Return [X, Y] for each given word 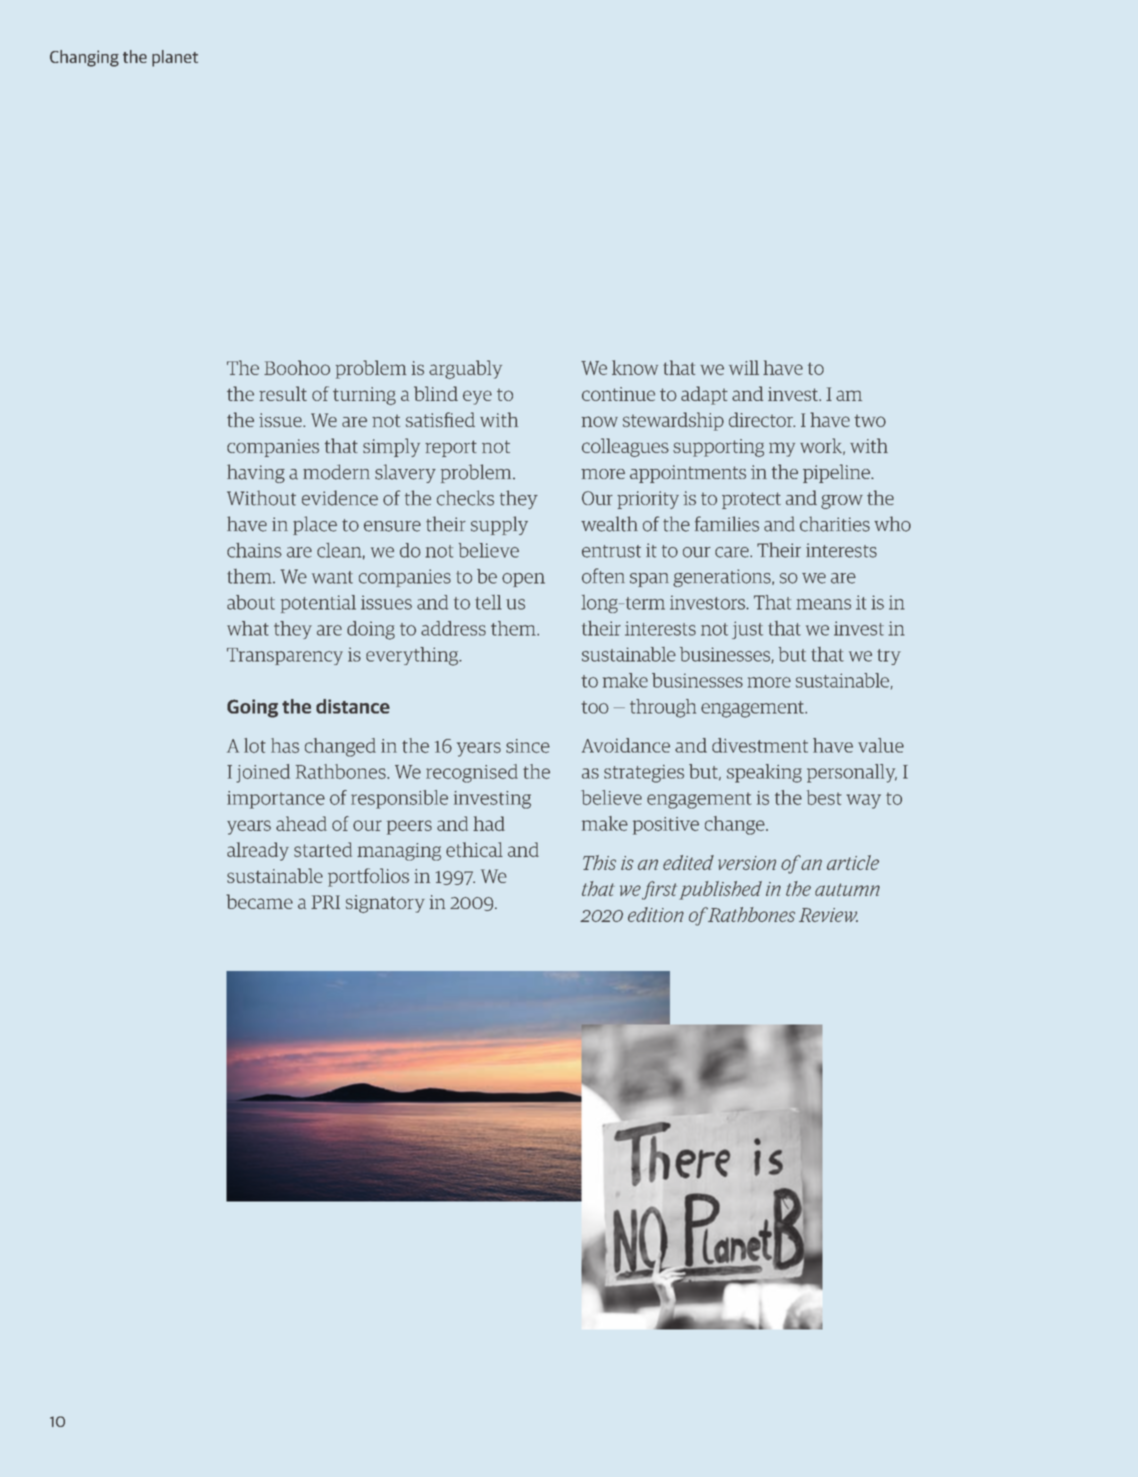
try [889, 657]
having [256, 473]
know [635, 367]
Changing [84, 58]
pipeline [837, 473]
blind [436, 393]
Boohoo [297, 367]
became [259, 901]
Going [252, 708]
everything [413, 656]
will [744, 367]
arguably [465, 369]
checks [465, 498]
